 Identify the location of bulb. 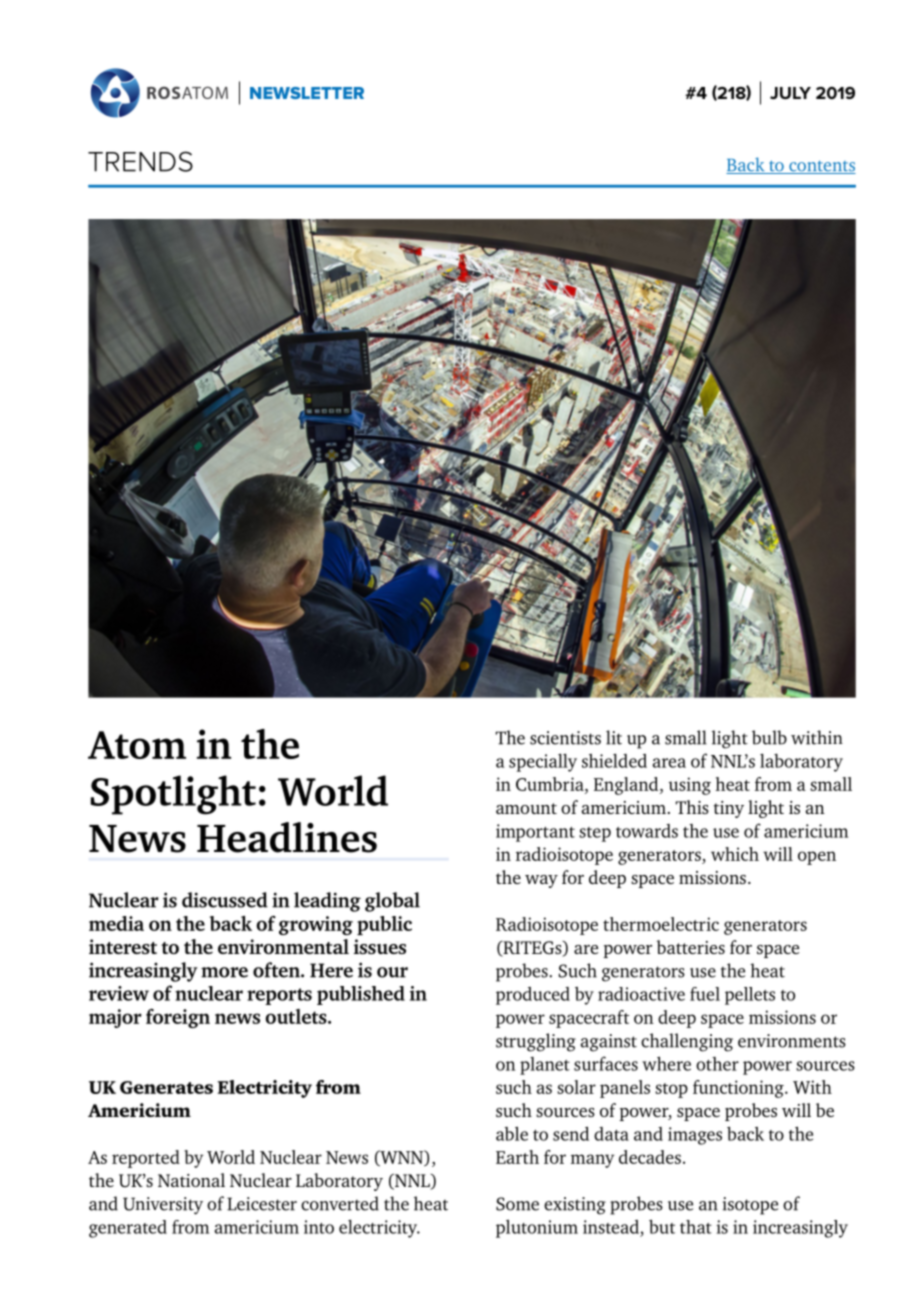
(769, 737).
